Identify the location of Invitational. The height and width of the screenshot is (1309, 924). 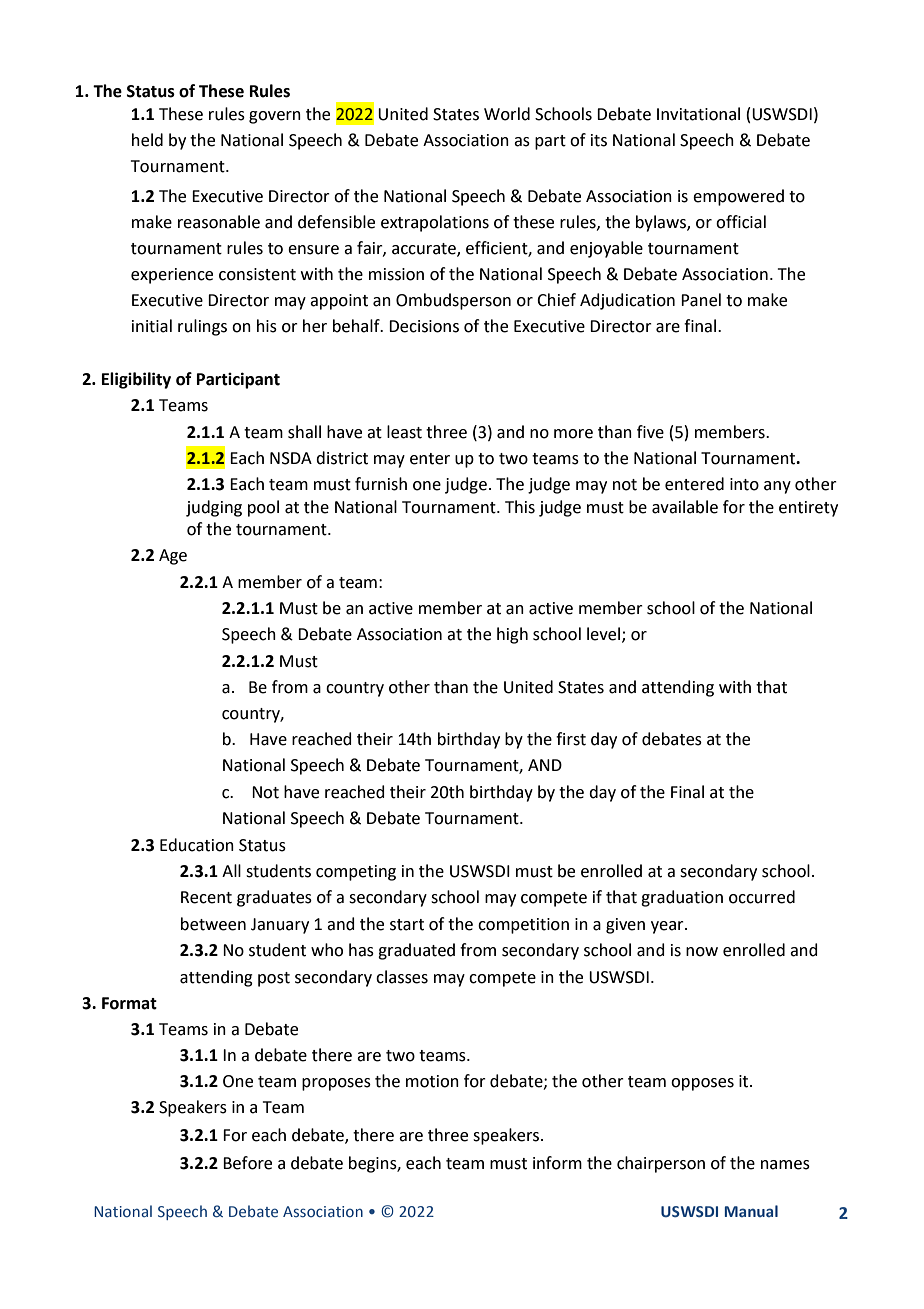
(698, 114).
